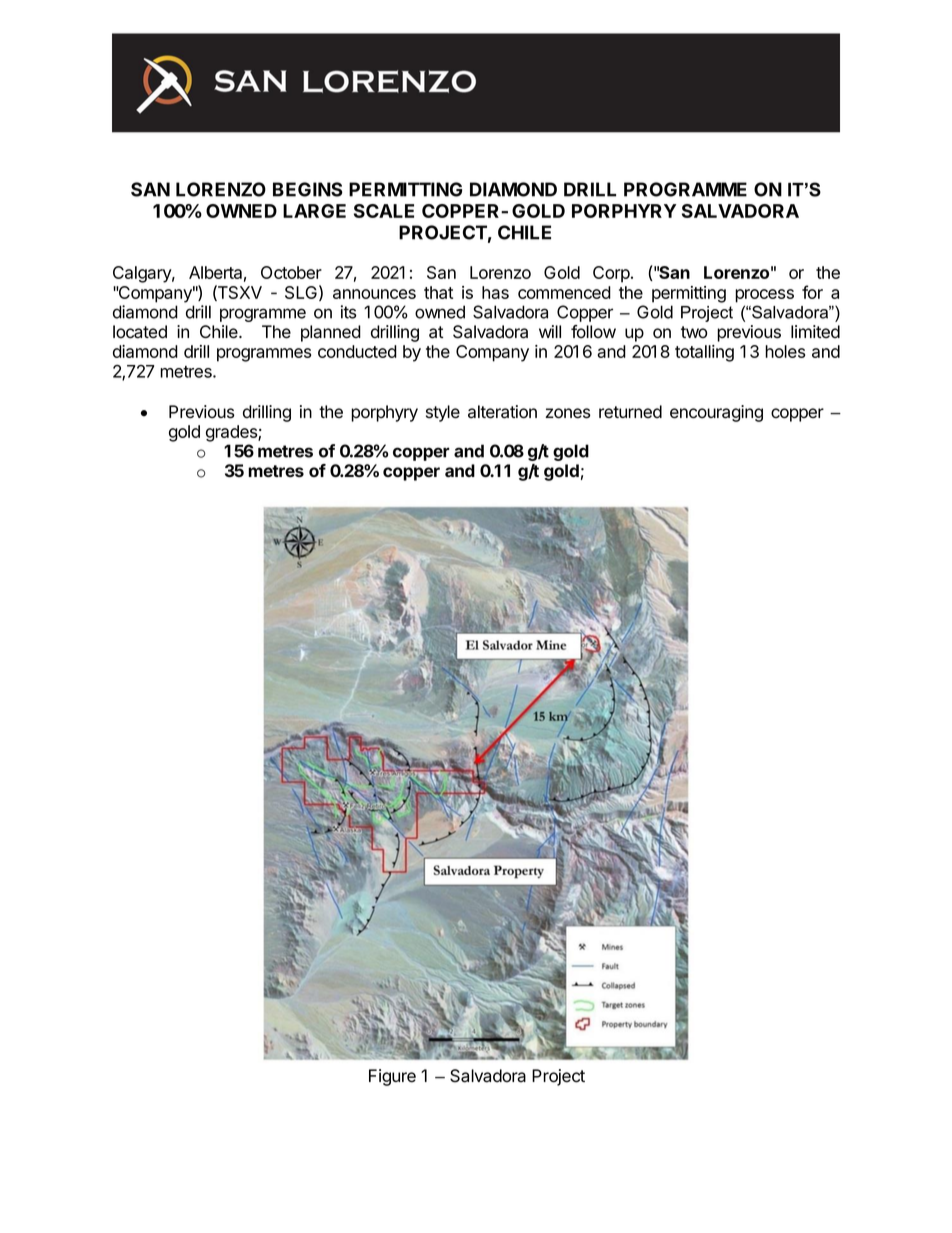 This document has height=1233, width=952. I want to click on style, so click(443, 413).
